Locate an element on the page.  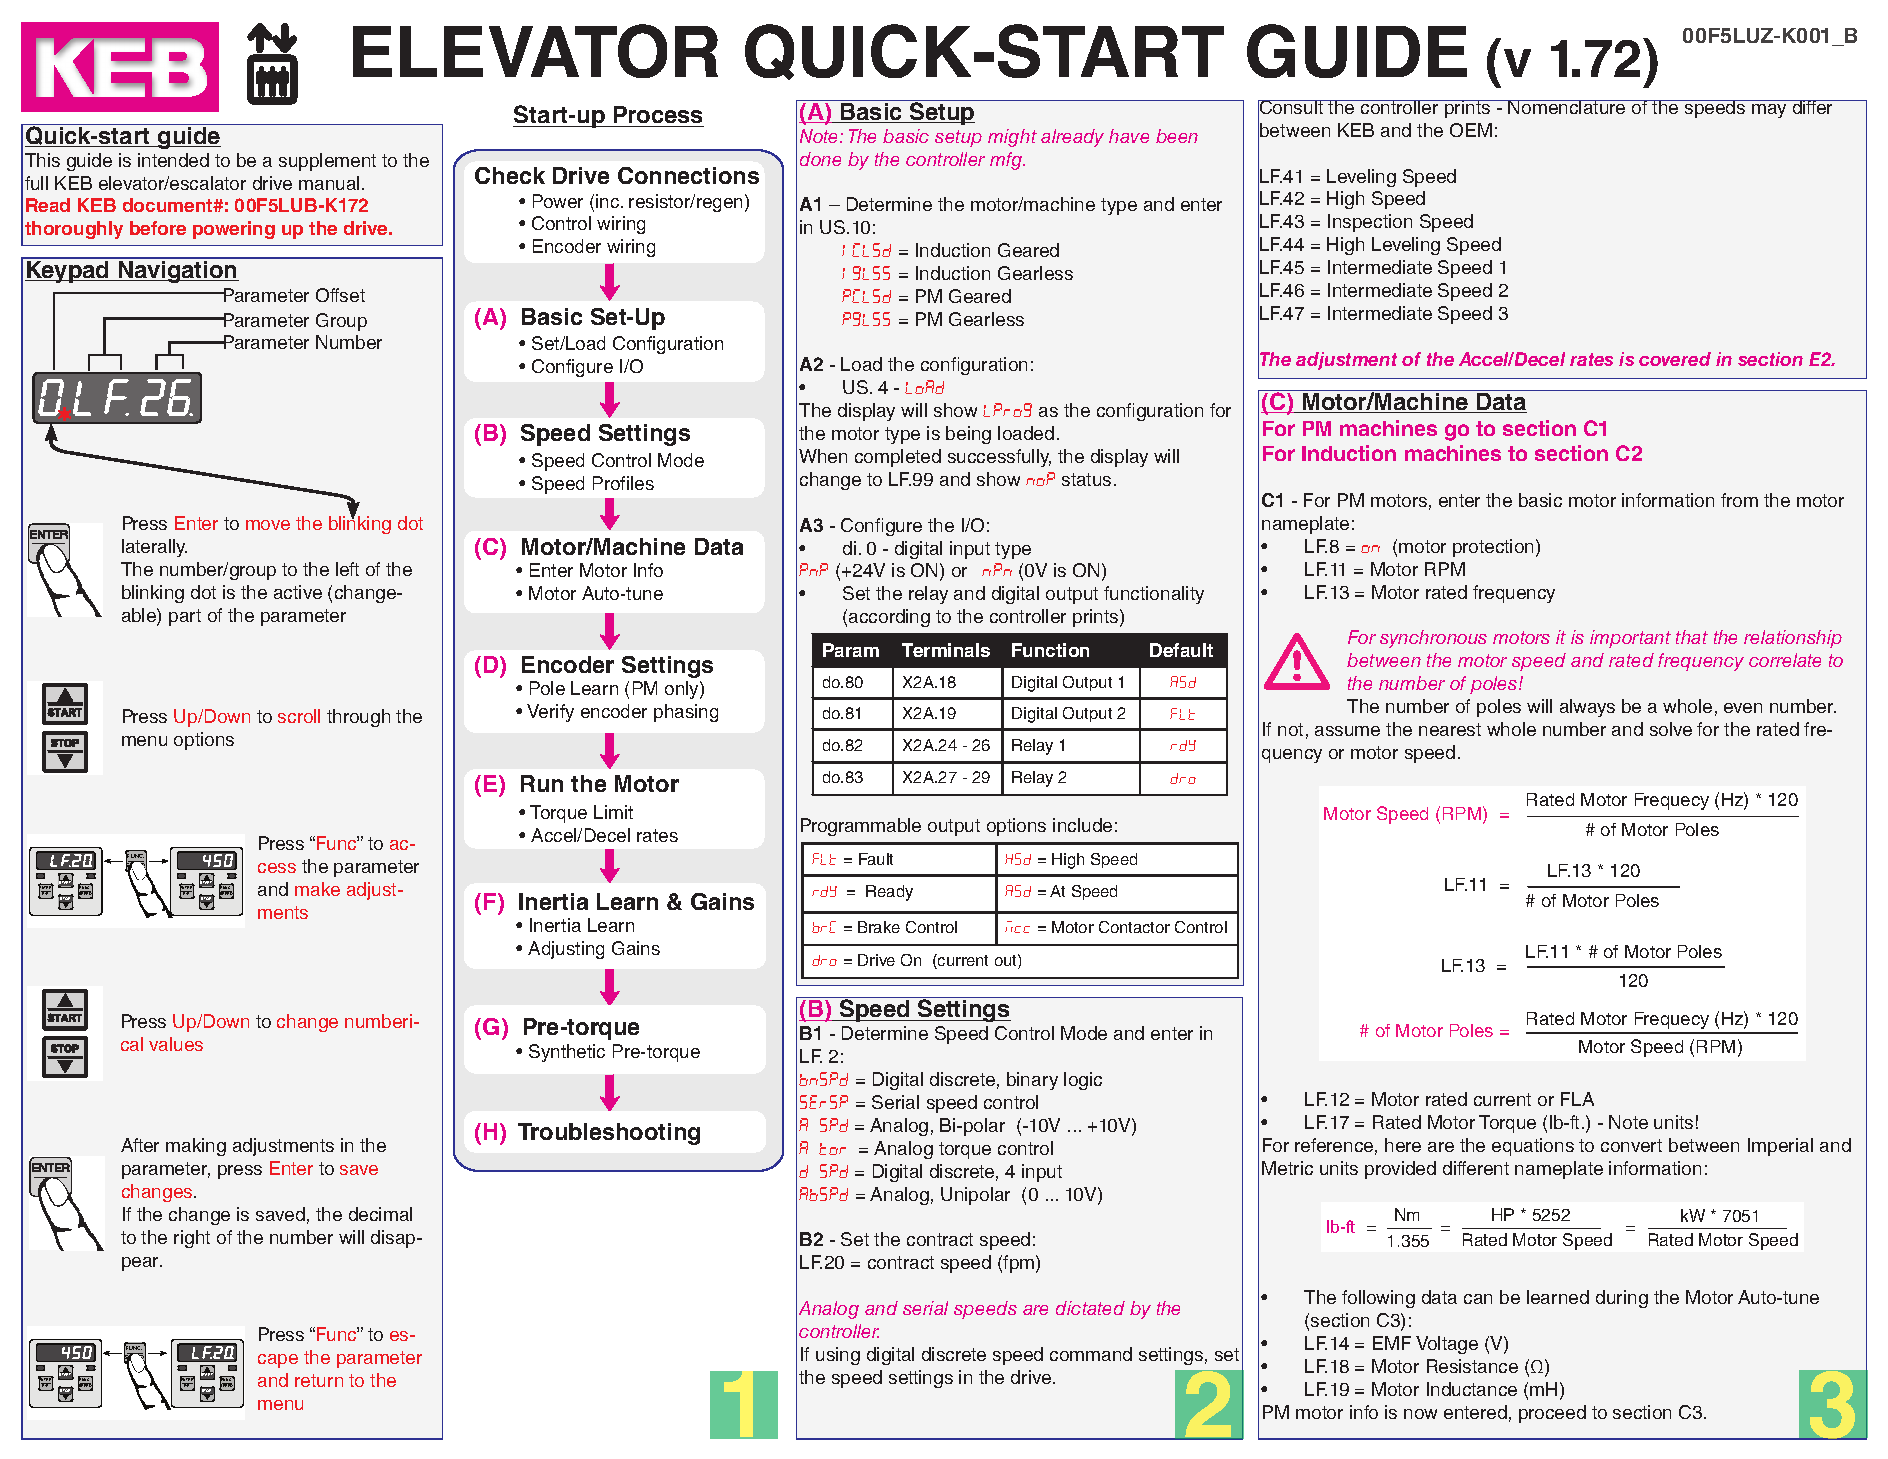
according is located at coordinates (889, 618).
